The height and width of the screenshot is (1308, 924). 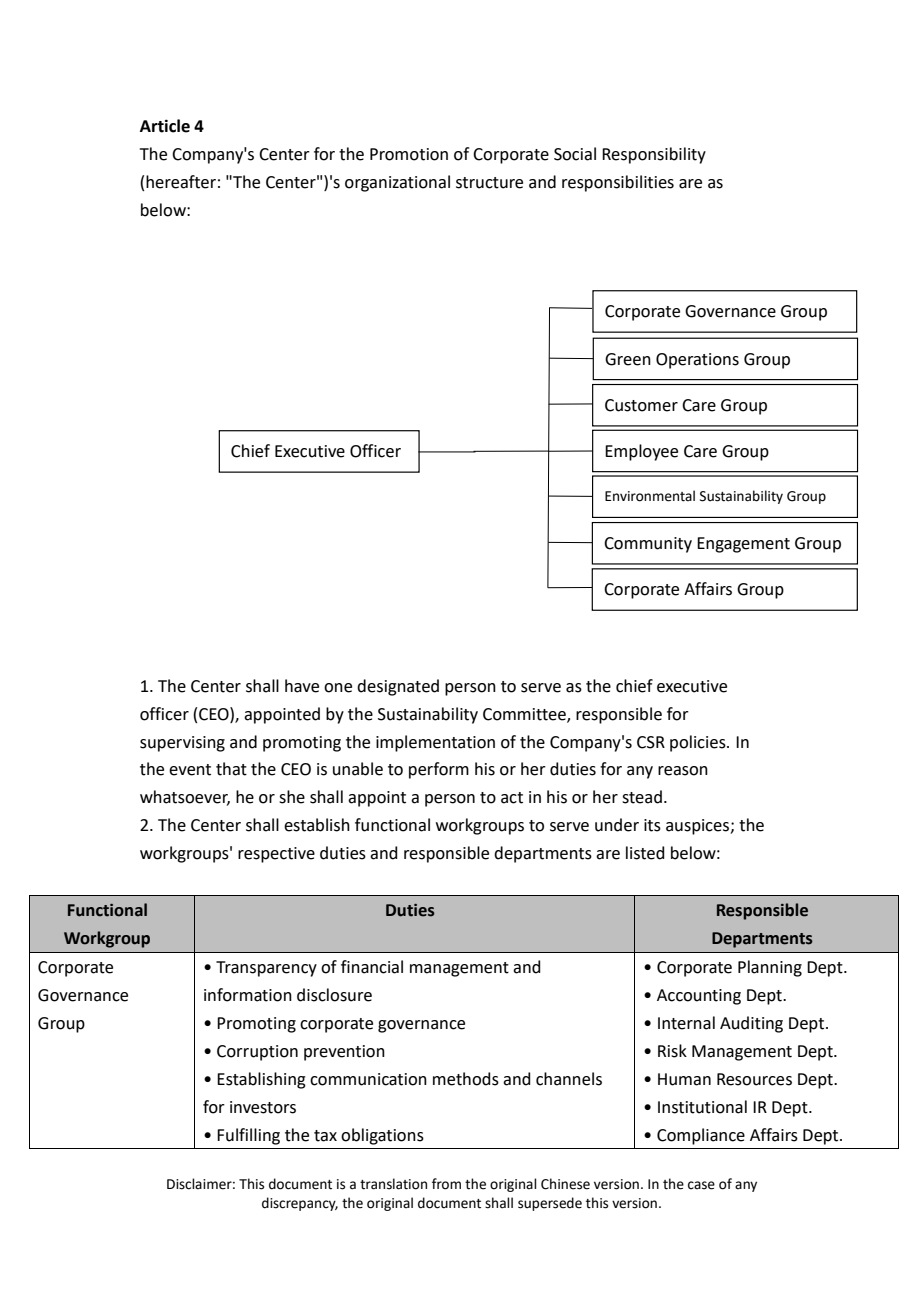 I want to click on respective, so click(x=276, y=855).
